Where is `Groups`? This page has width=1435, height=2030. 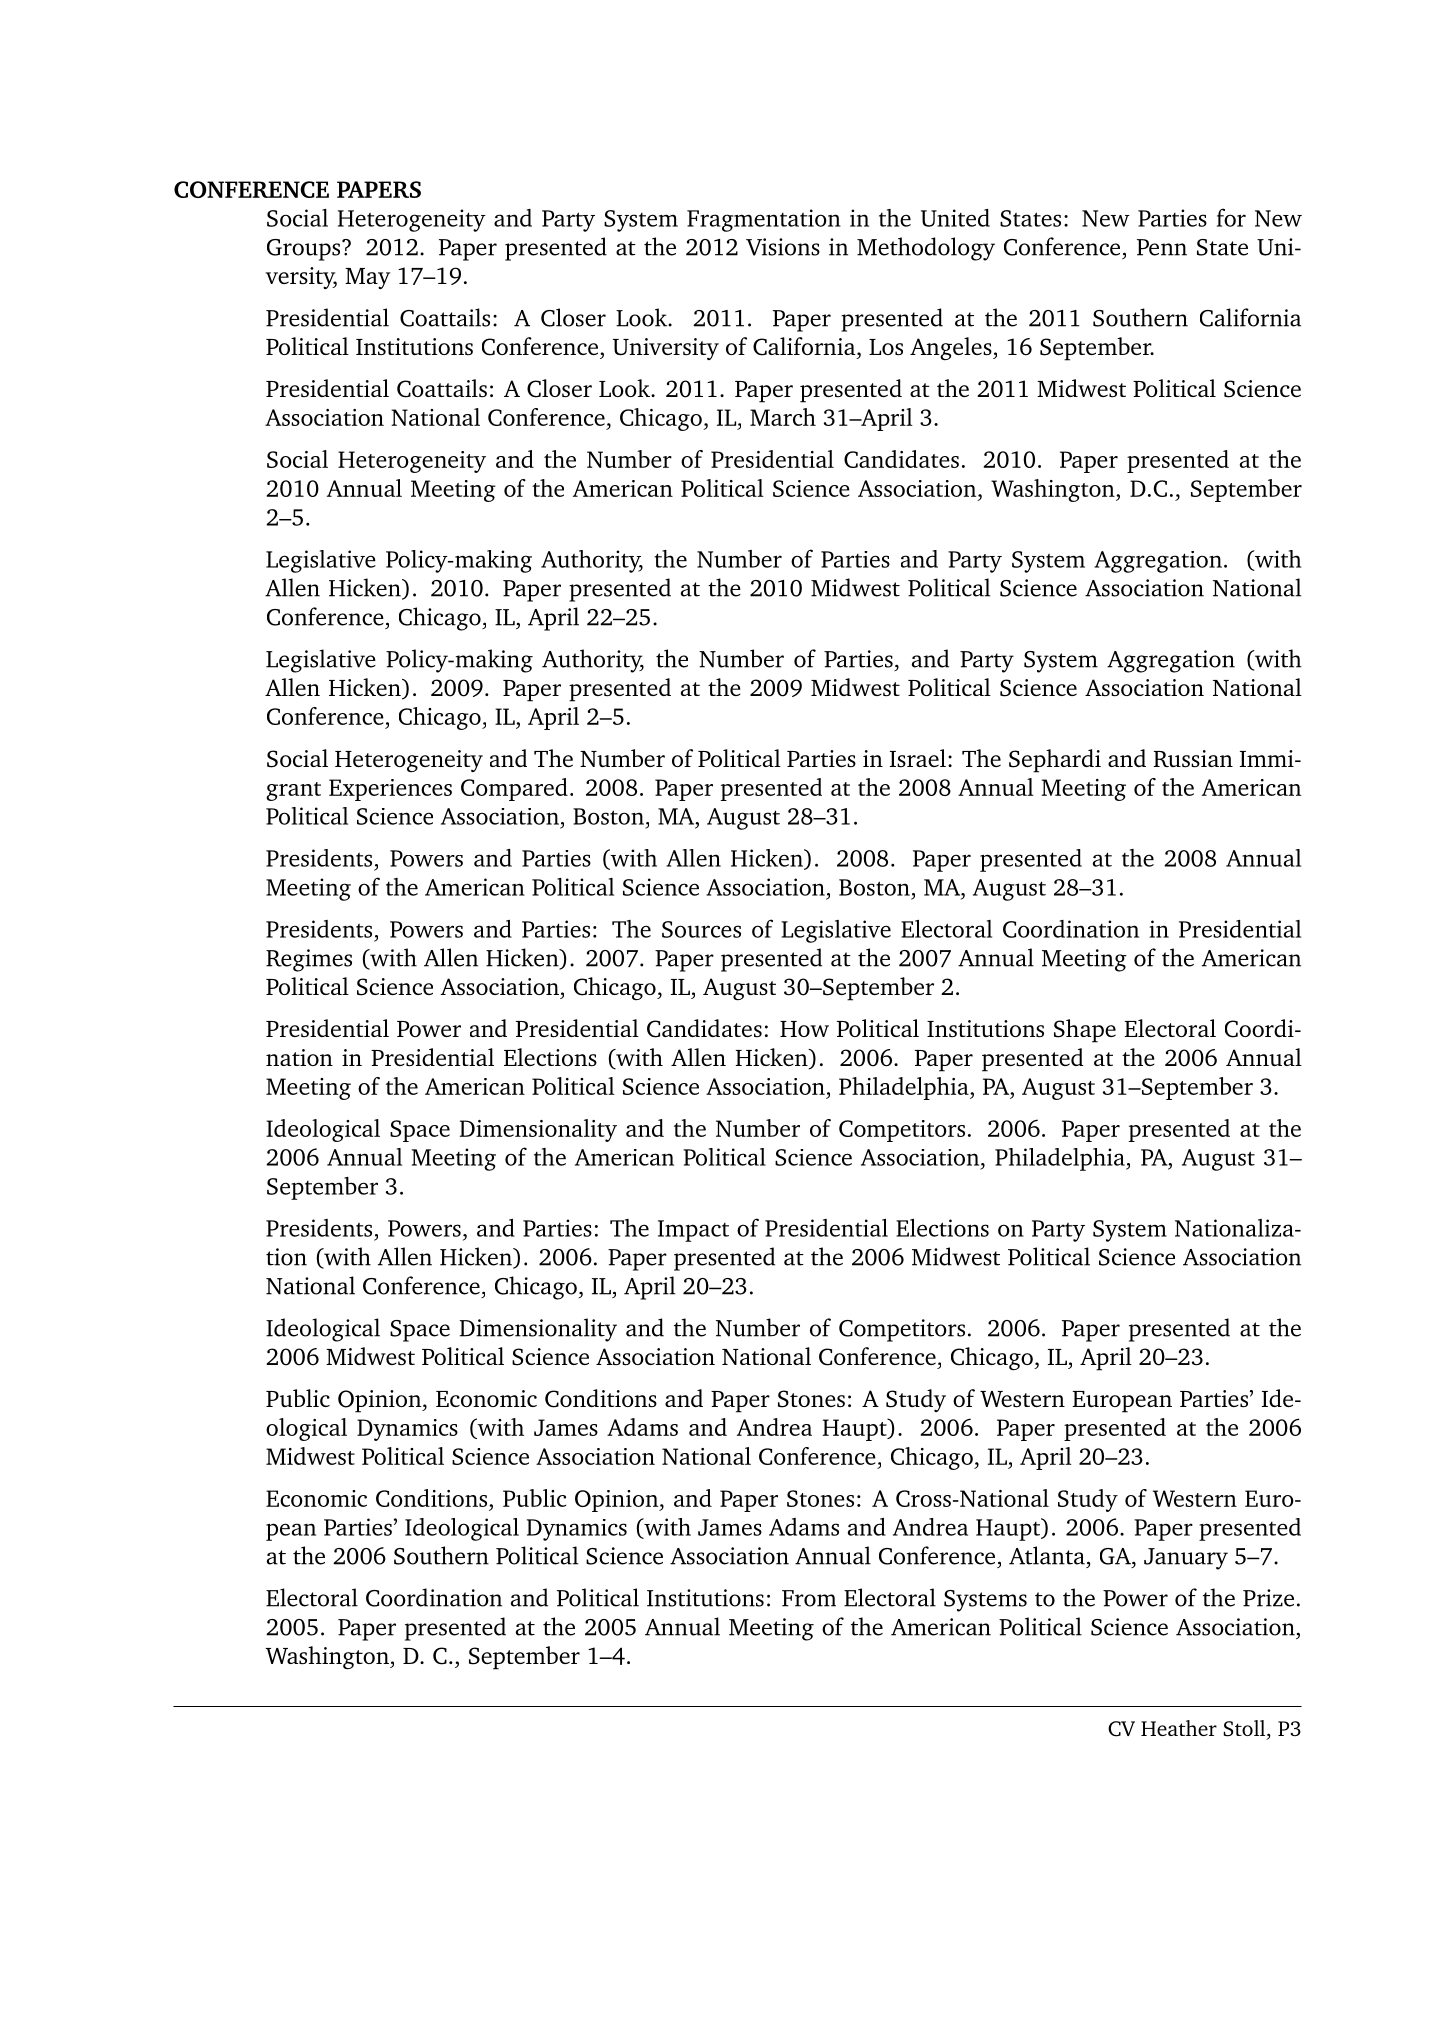
Groups is located at coordinates (305, 250).
